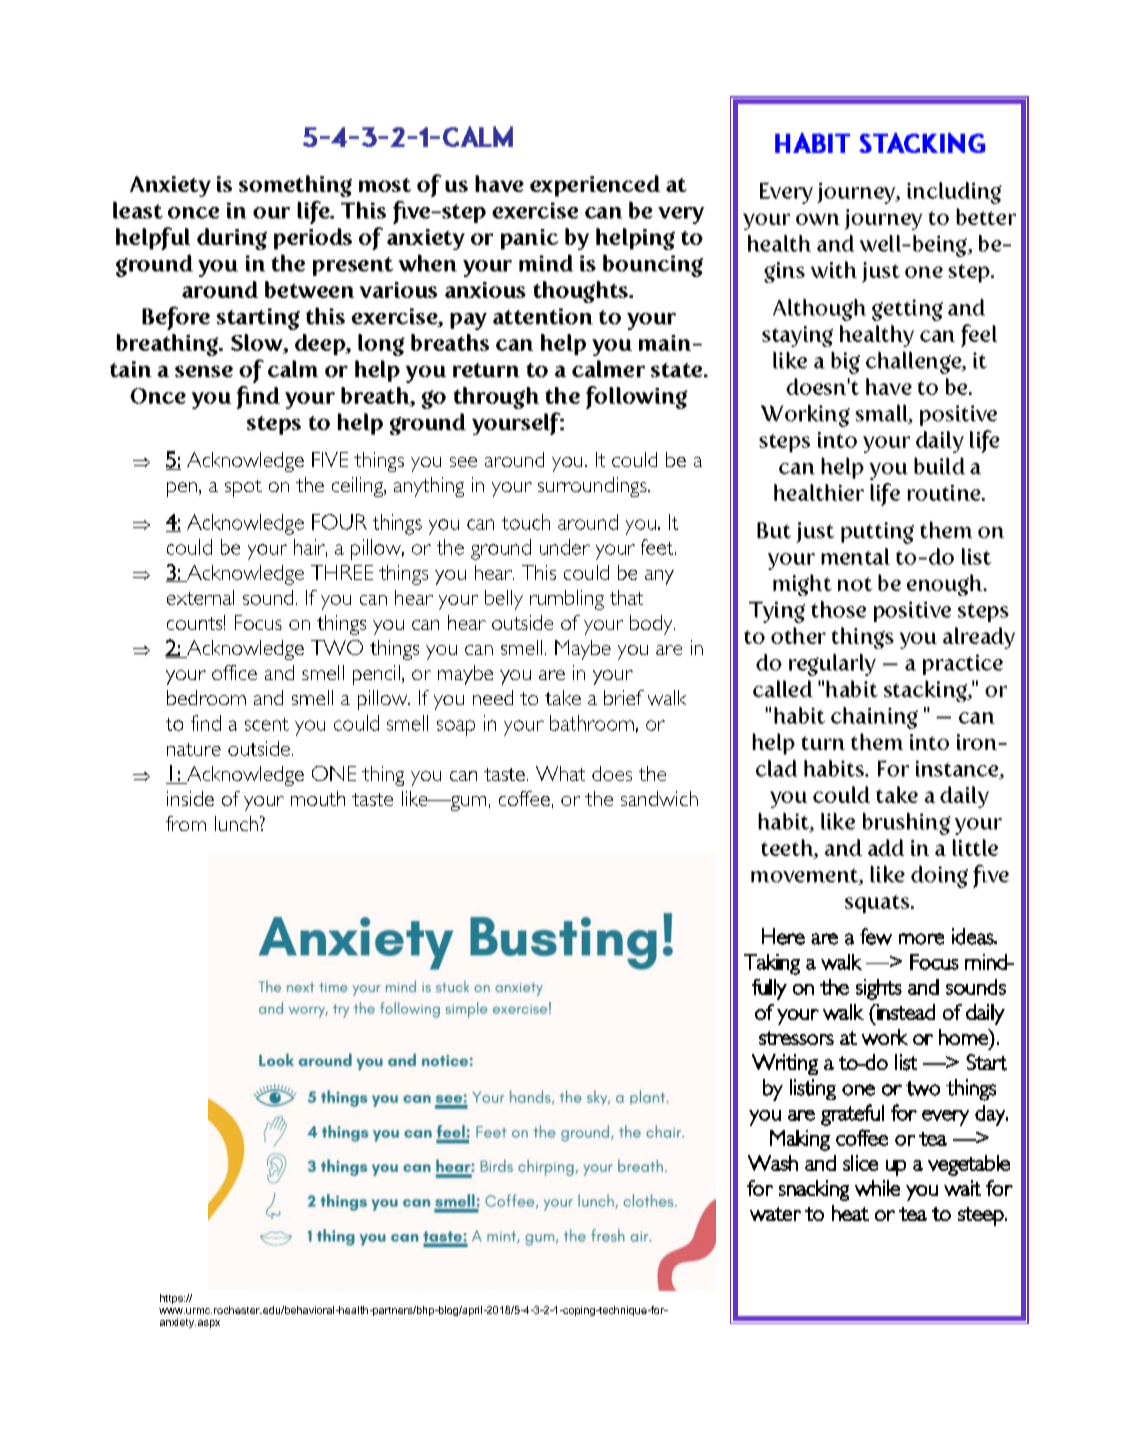  Describe the element at coordinates (852, 1115) in the document. I see `grateful` at that location.
